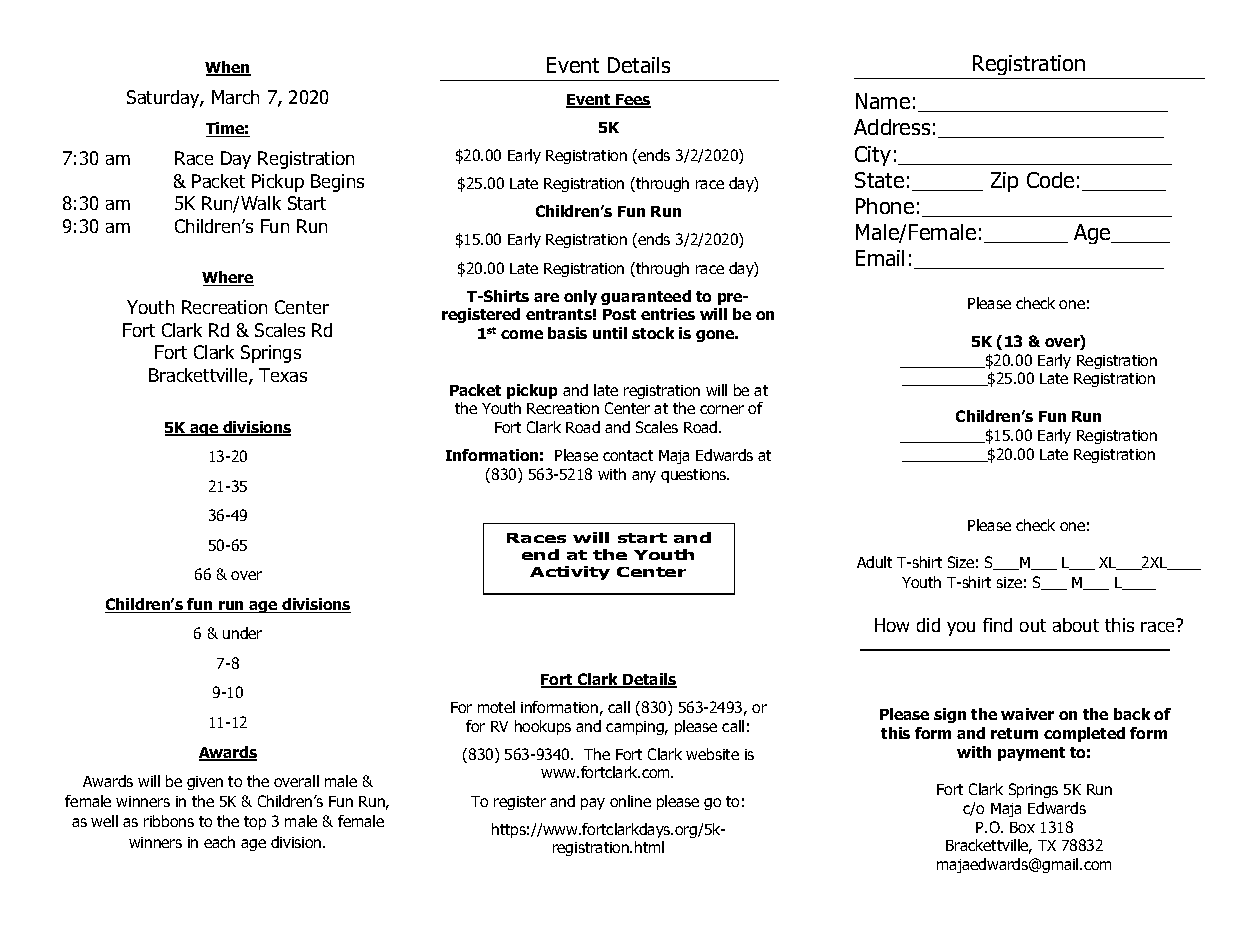 This page has height=952, width=1233. I want to click on top, so click(255, 823).
